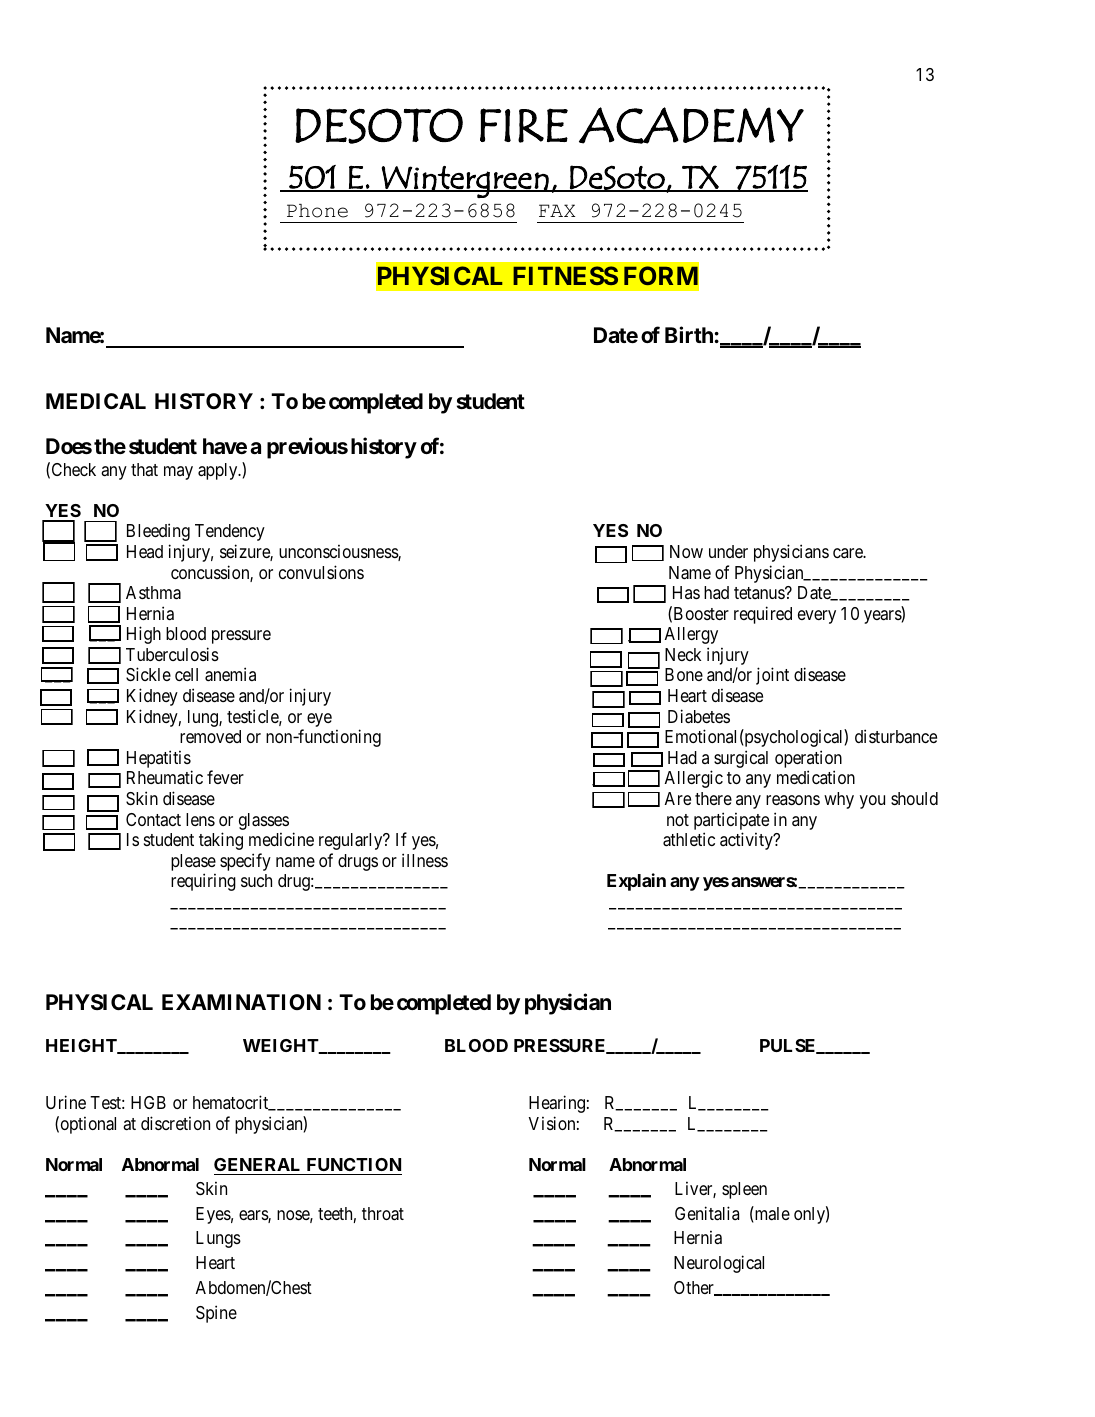 The width and height of the screenshot is (1095, 1417). Describe the element at coordinates (383, 1214) in the screenshot. I see `throat` at that location.
